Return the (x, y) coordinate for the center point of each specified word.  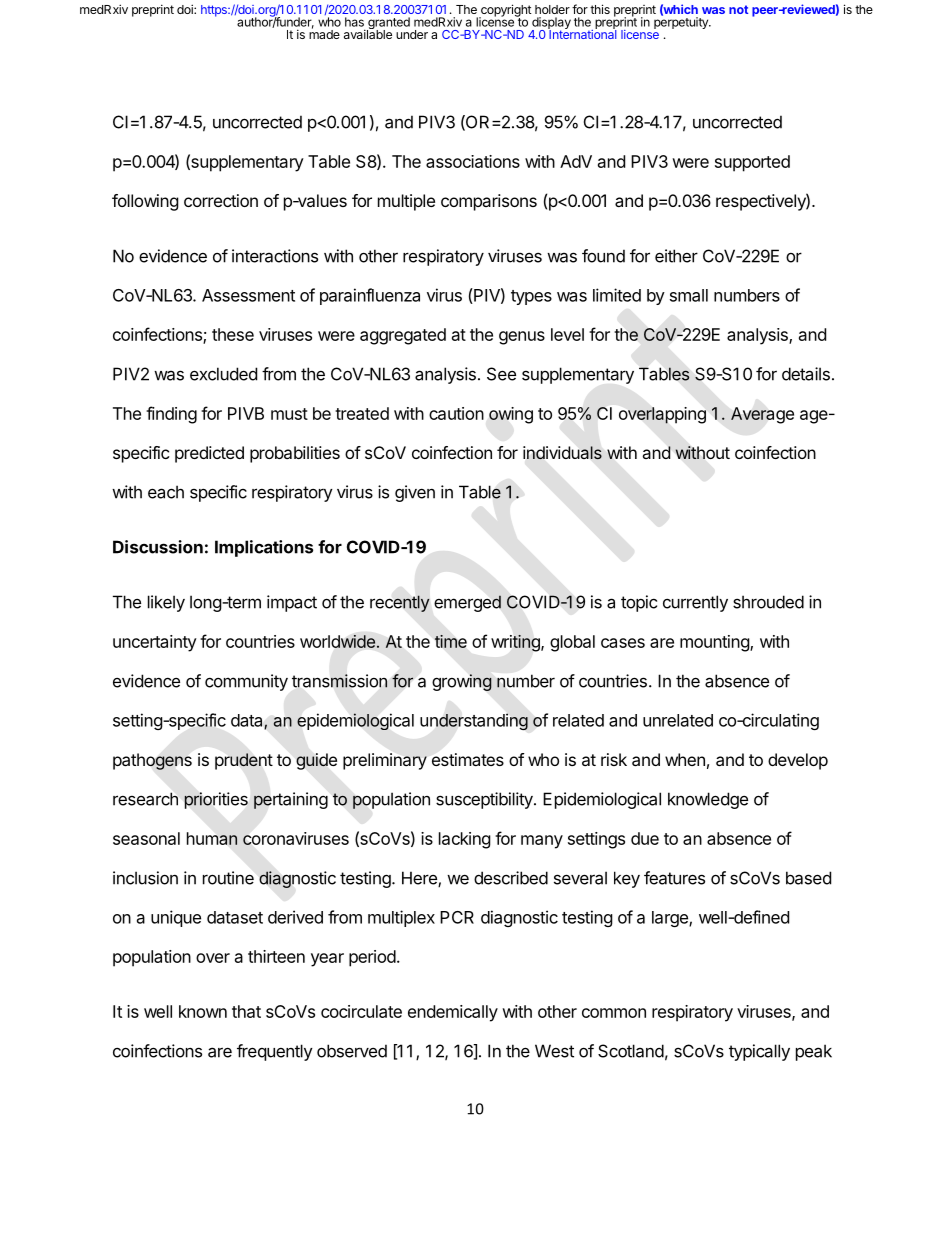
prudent (244, 761)
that (246, 1011)
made (324, 33)
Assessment (248, 295)
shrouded (768, 602)
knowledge (708, 800)
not (738, 9)
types (531, 297)
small (689, 295)
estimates (468, 759)
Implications (264, 548)
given (415, 493)
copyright (505, 11)
